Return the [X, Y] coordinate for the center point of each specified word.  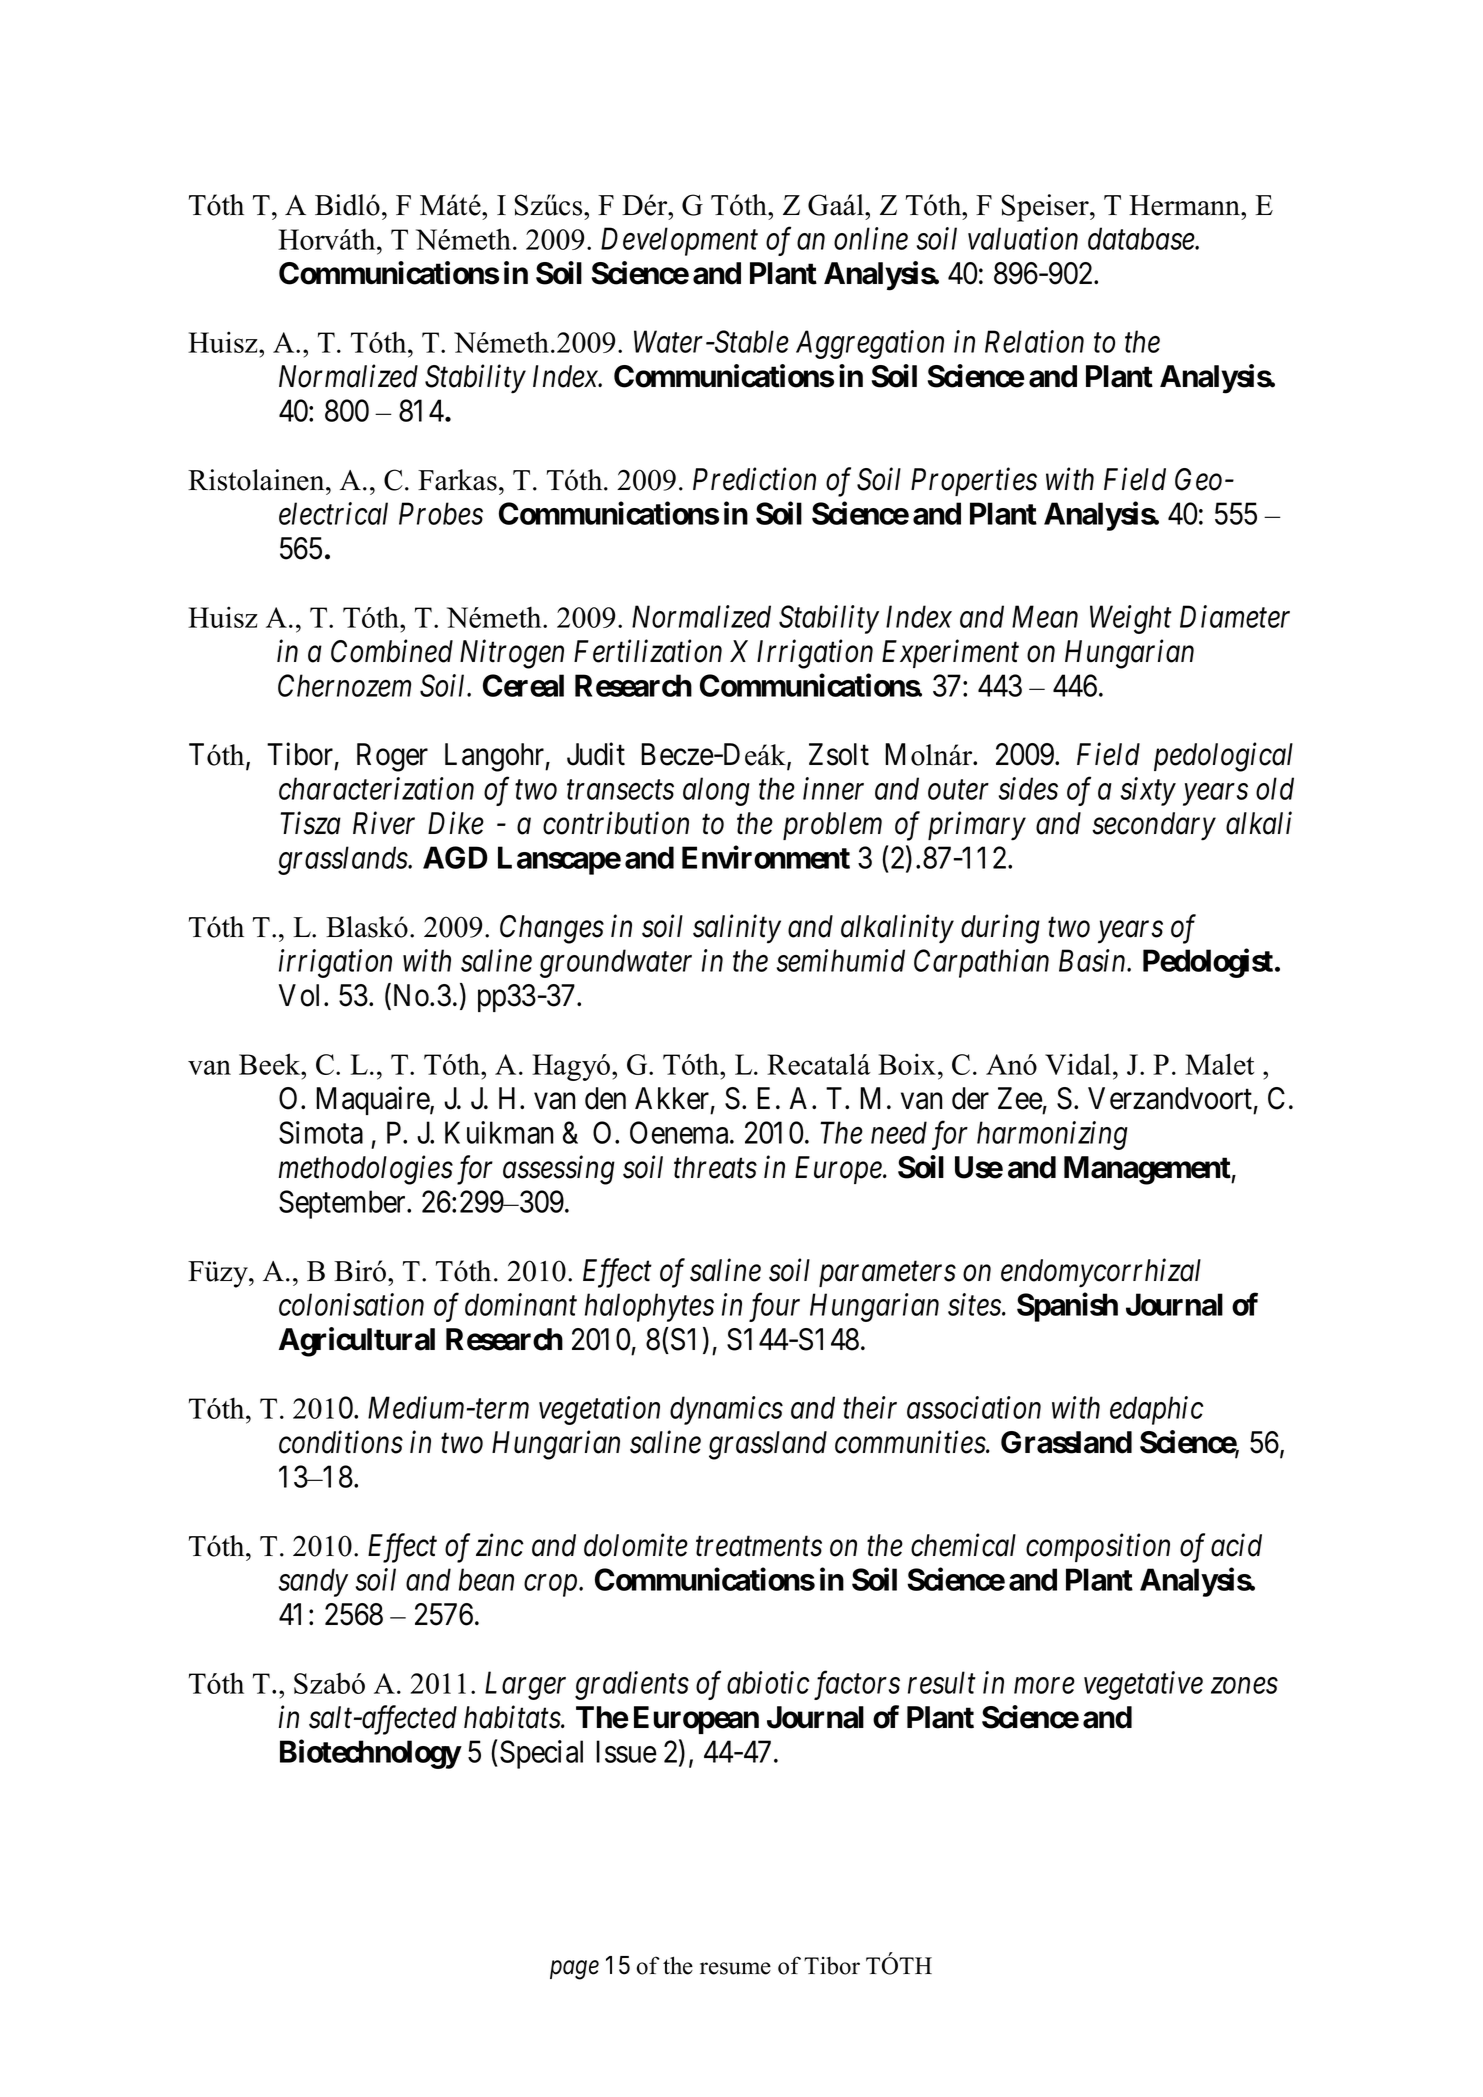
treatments [759, 1547]
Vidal [1078, 1064]
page [574, 1970]
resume [735, 1968]
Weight [1131, 619]
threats [715, 1167]
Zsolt [839, 754]
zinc [500, 1545]
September [343, 1204]
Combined [392, 651]
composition [1098, 1548]
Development [679, 241]
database [1142, 238]
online [871, 238]
